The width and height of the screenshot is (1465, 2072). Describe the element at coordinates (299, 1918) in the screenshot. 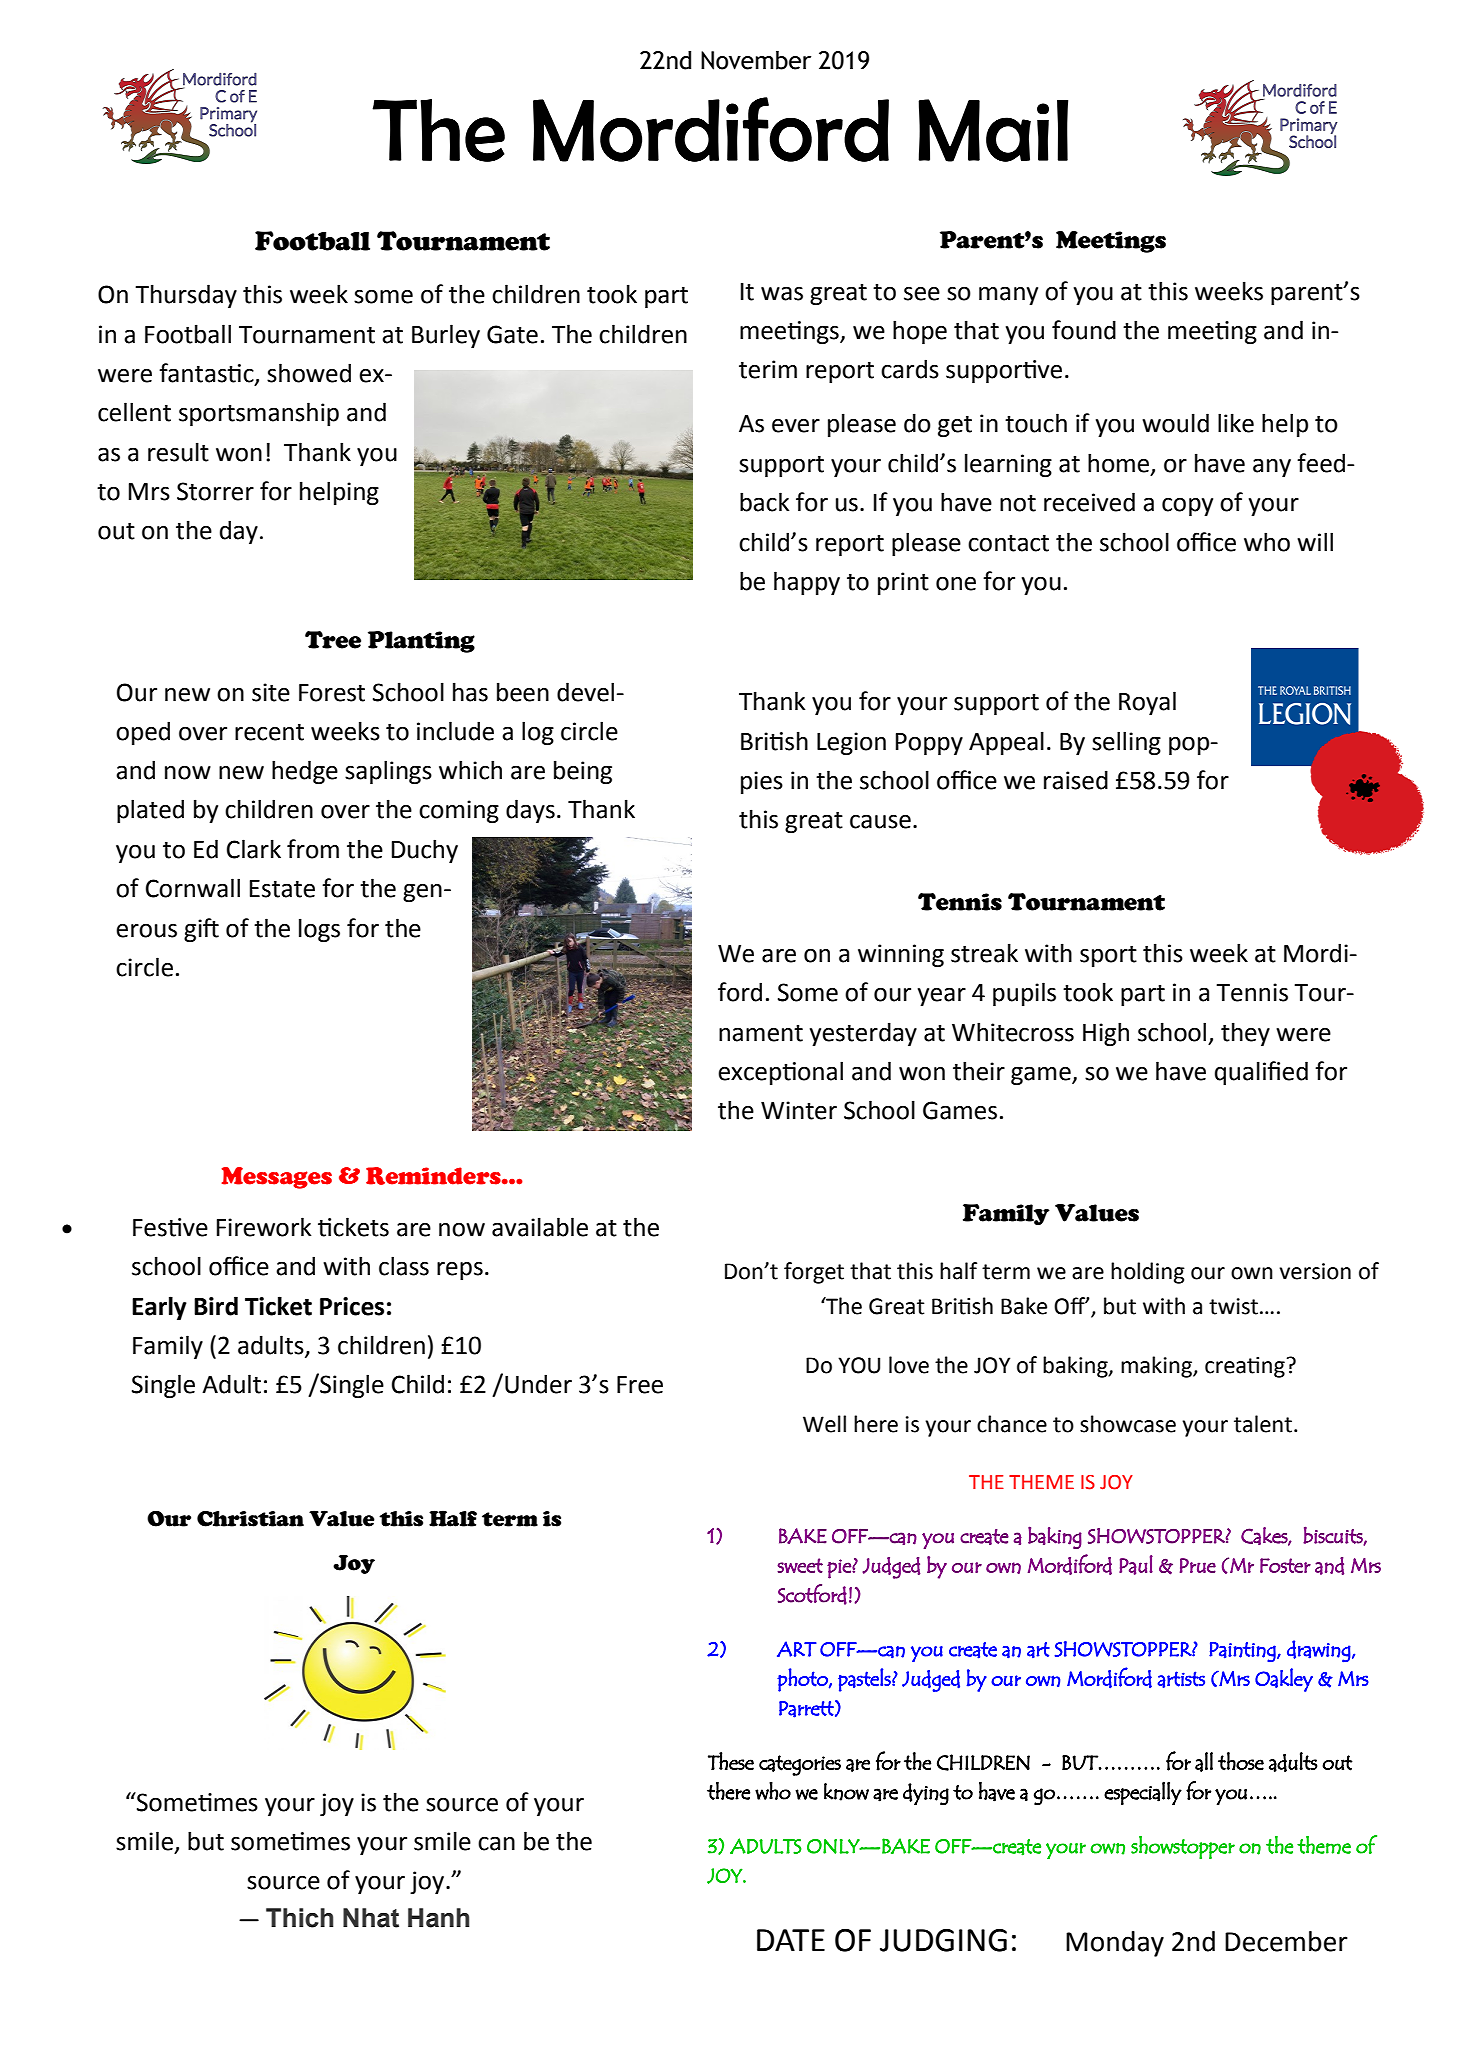

I see `Thich` at that location.
